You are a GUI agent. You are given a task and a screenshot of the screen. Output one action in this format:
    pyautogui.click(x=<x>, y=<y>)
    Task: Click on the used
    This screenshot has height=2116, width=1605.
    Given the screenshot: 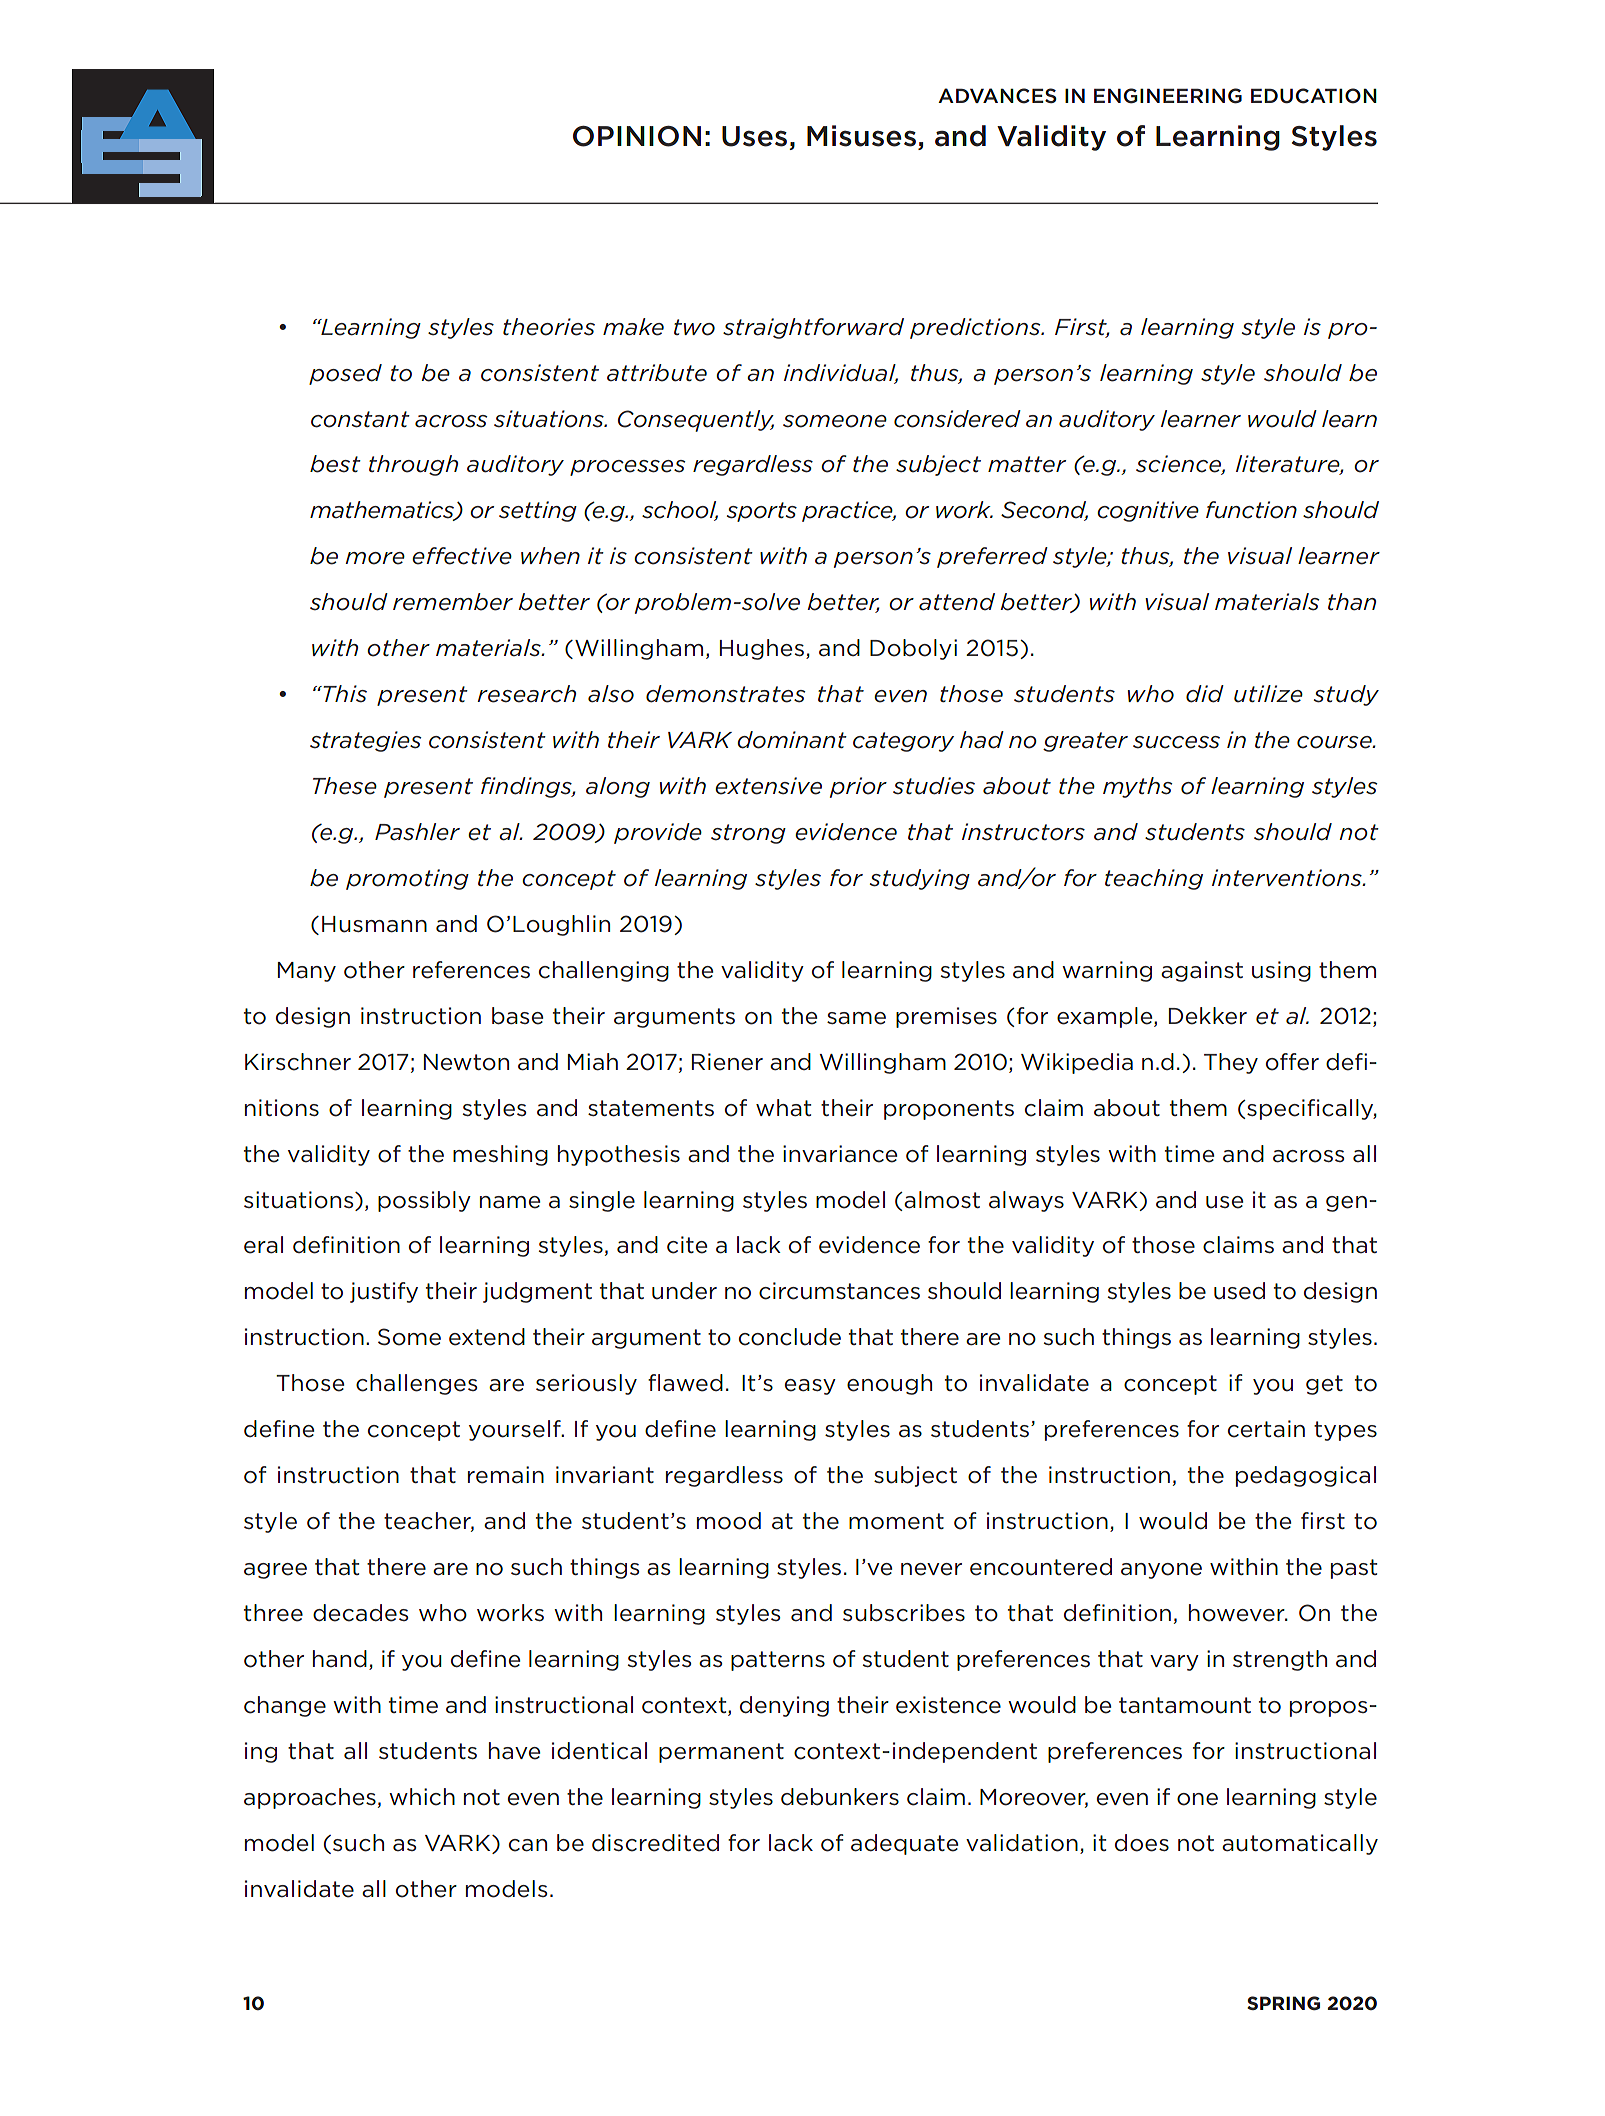 What is the action you would take?
    pyautogui.click(x=1239, y=1291)
